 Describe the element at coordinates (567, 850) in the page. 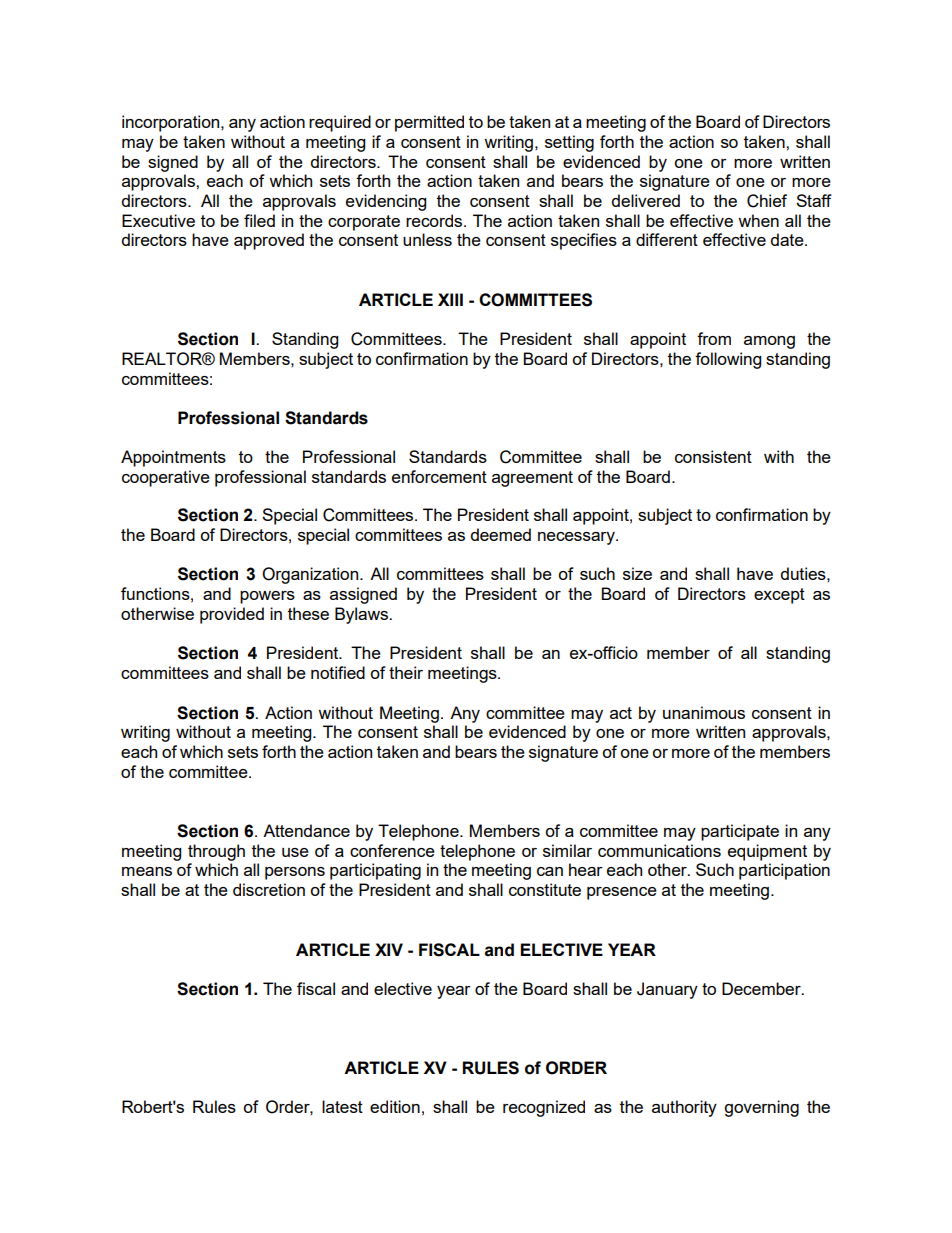

I see `similar` at that location.
